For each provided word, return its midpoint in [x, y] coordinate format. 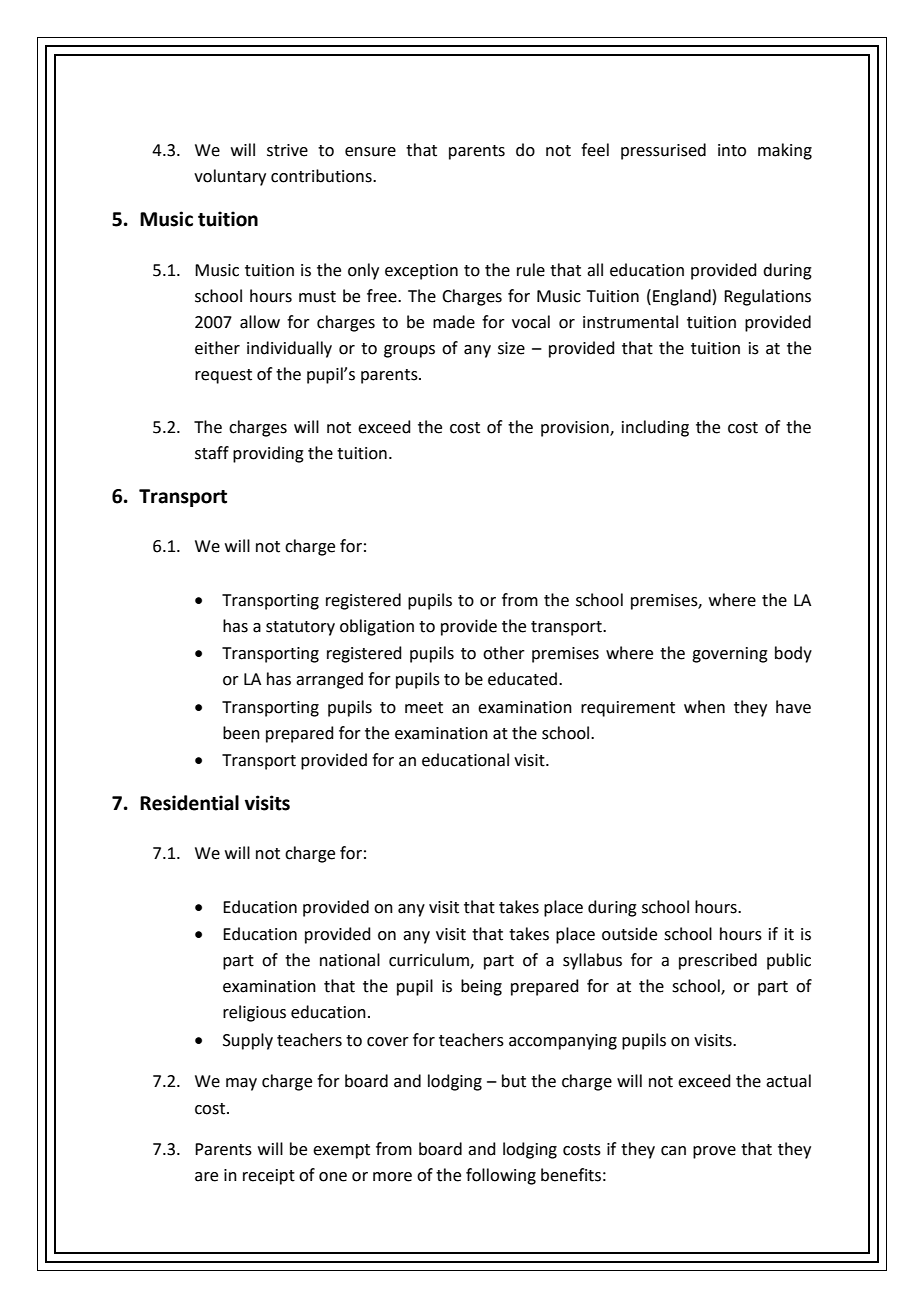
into [732, 150]
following [501, 1176]
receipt [269, 1177]
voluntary [230, 177]
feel [595, 150]
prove [714, 1152]
